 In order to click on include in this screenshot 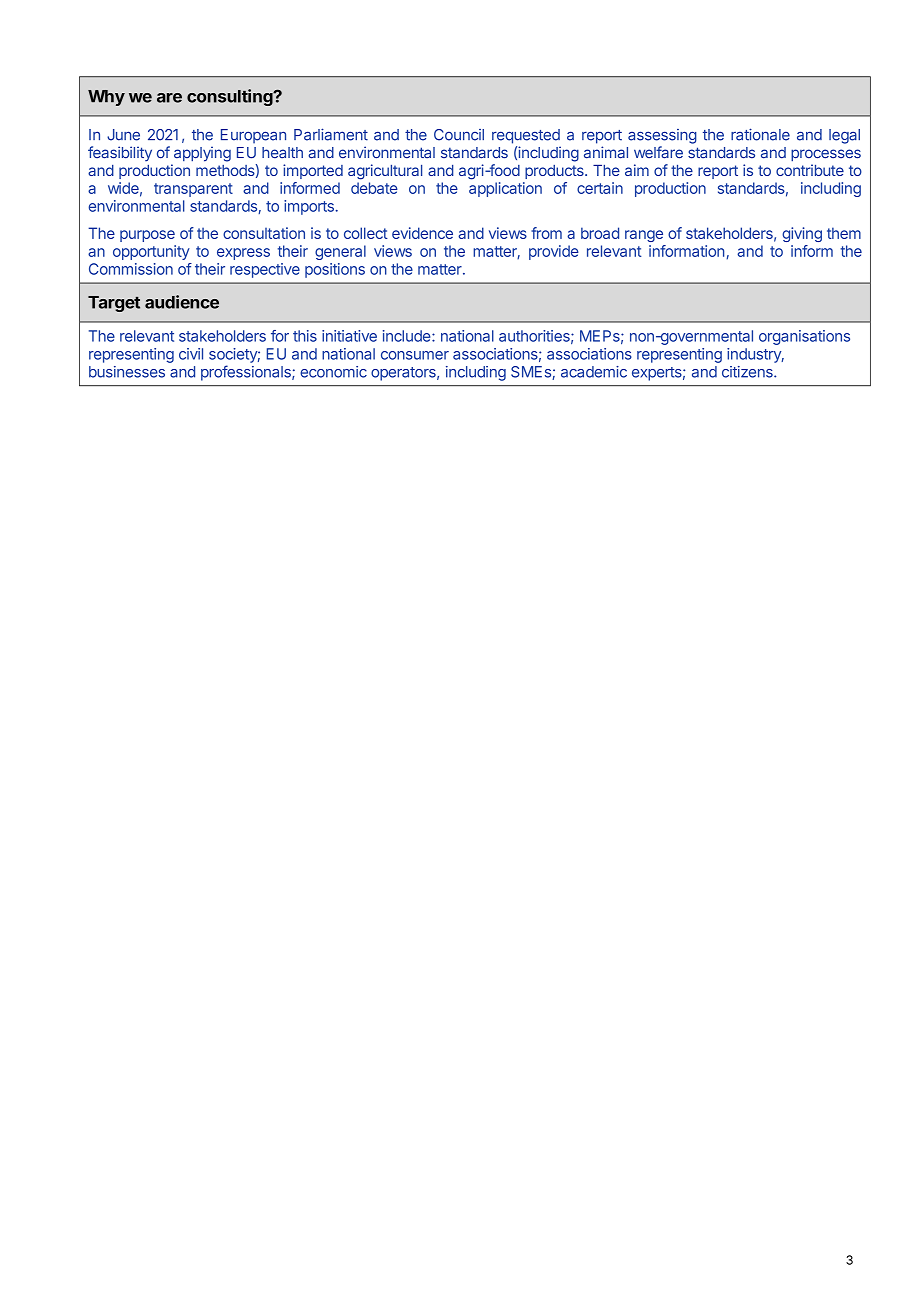, I will do `click(408, 336)`.
